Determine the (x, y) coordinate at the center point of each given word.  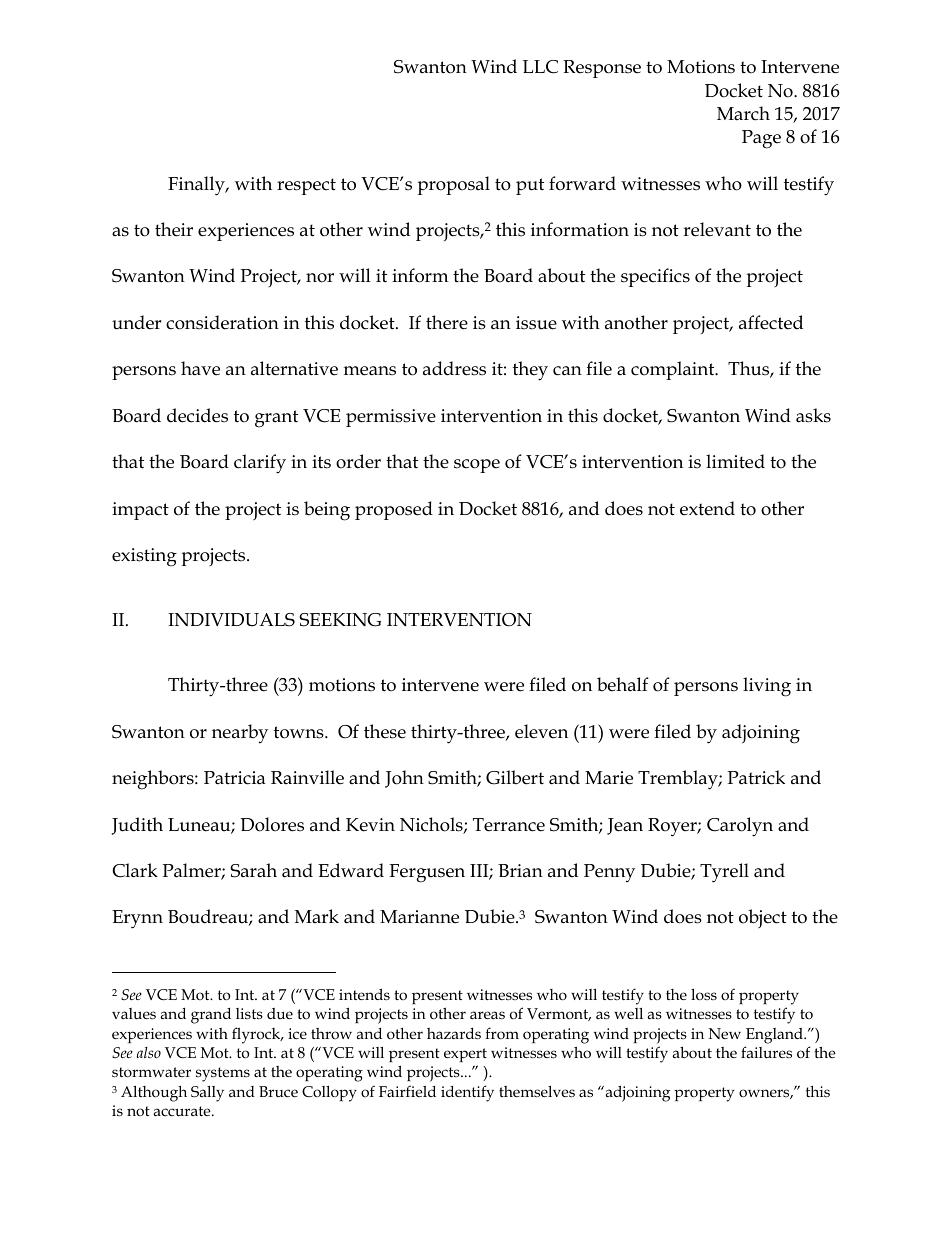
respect (306, 186)
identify (467, 1093)
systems (223, 1074)
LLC (540, 67)
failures (766, 1052)
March (743, 113)
